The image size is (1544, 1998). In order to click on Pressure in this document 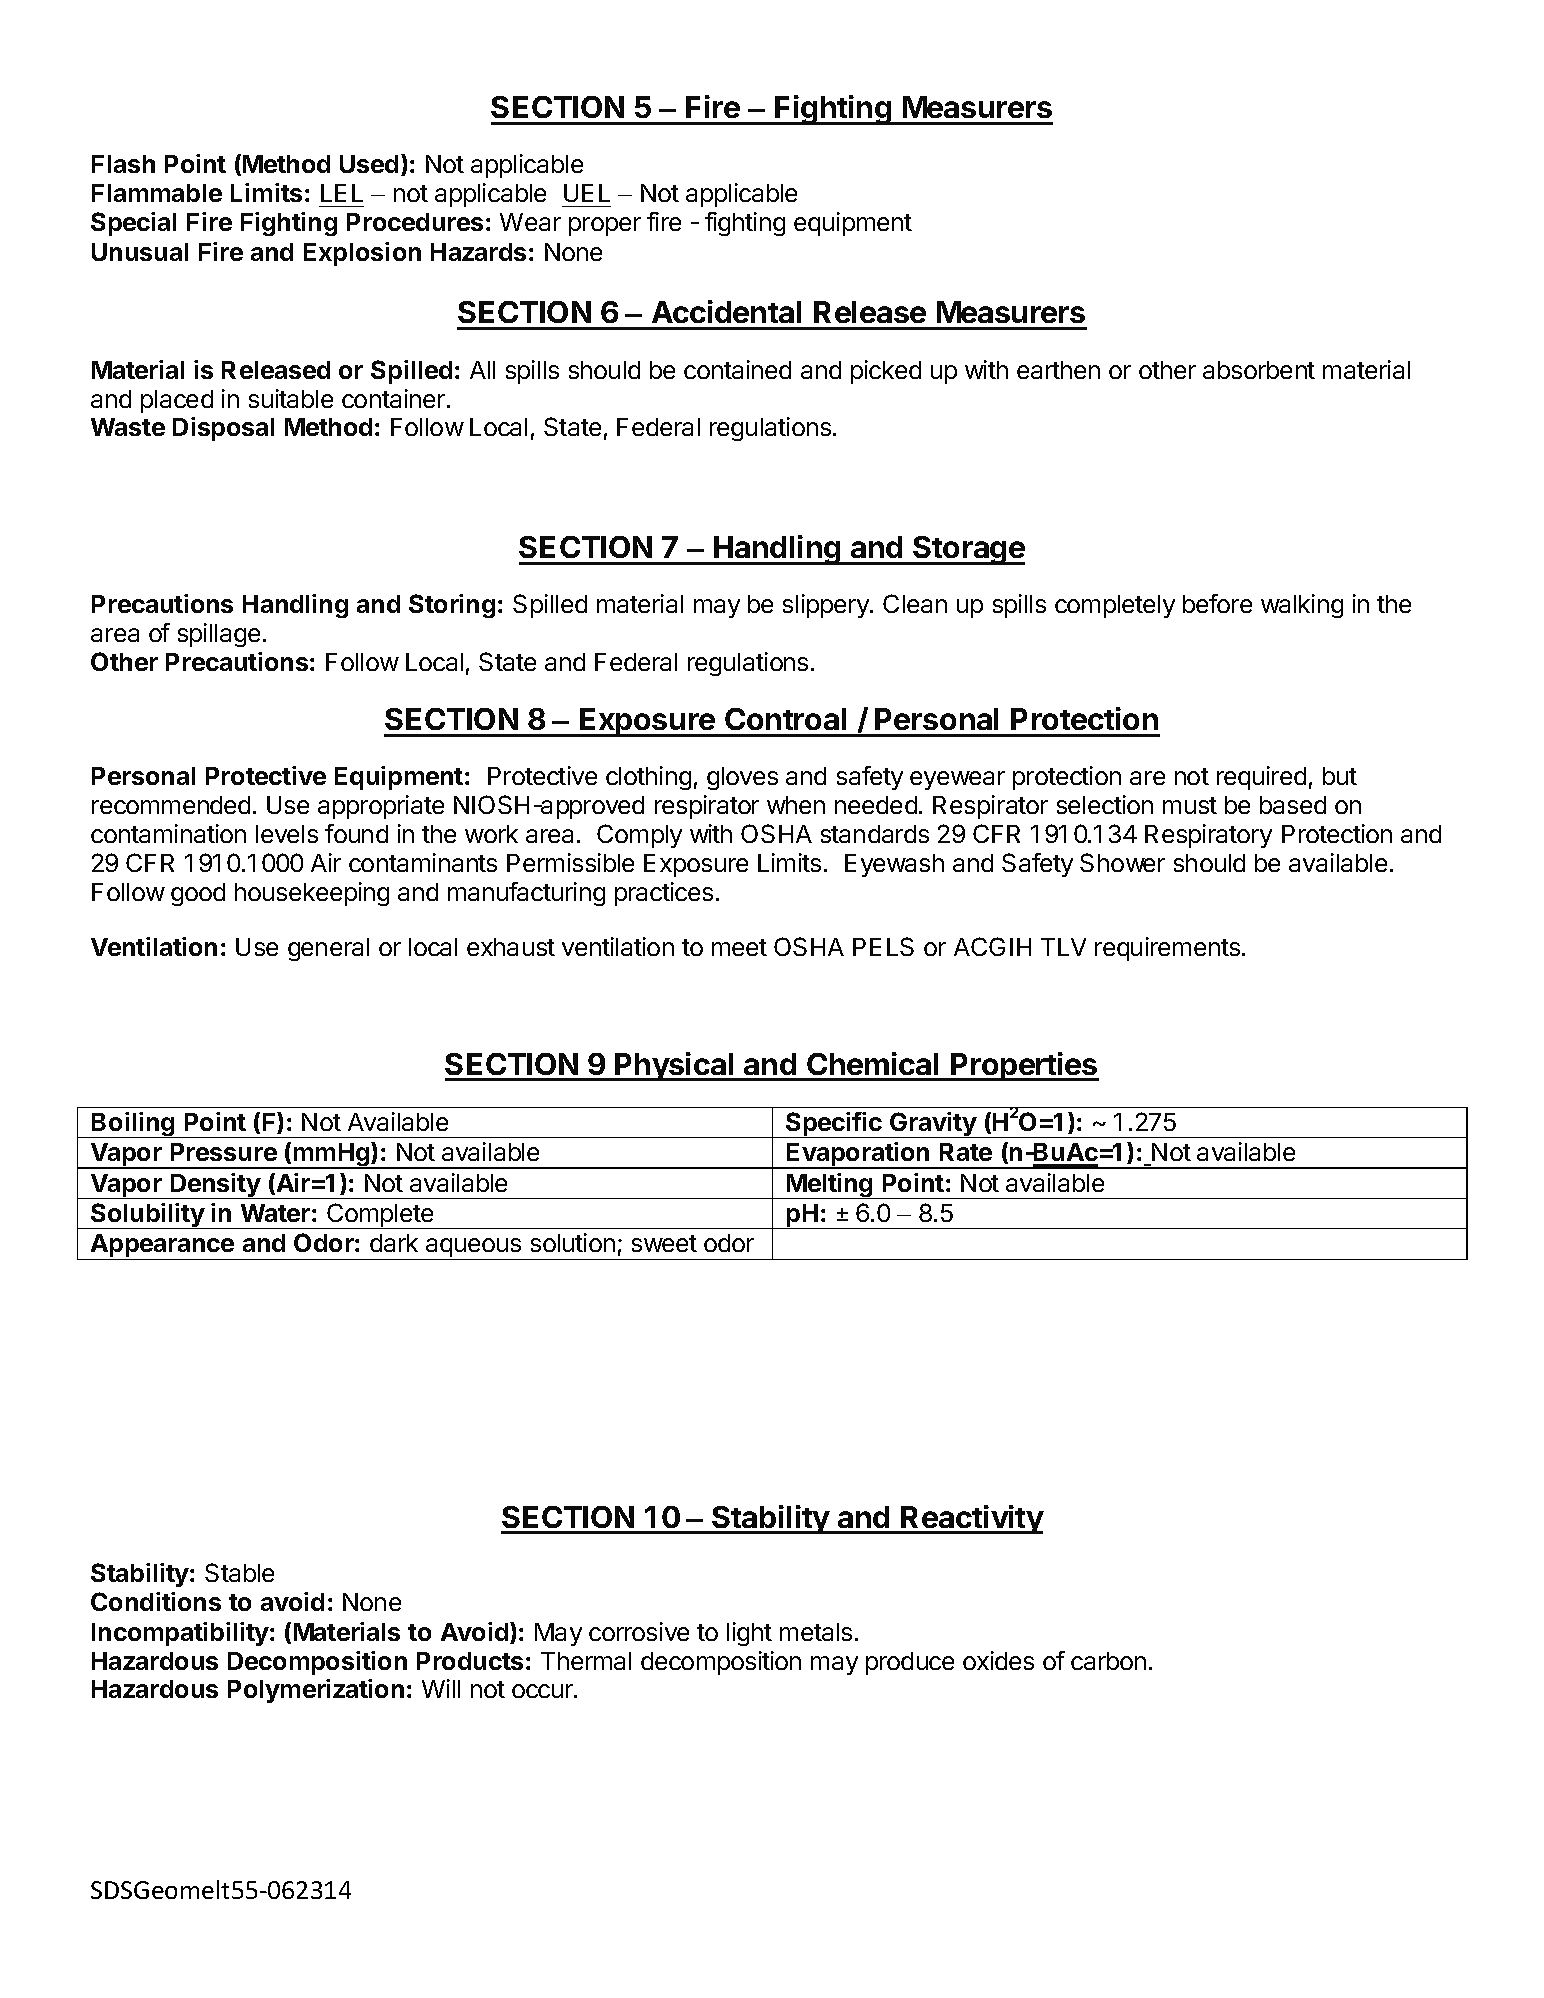, I will do `click(224, 1152)`.
